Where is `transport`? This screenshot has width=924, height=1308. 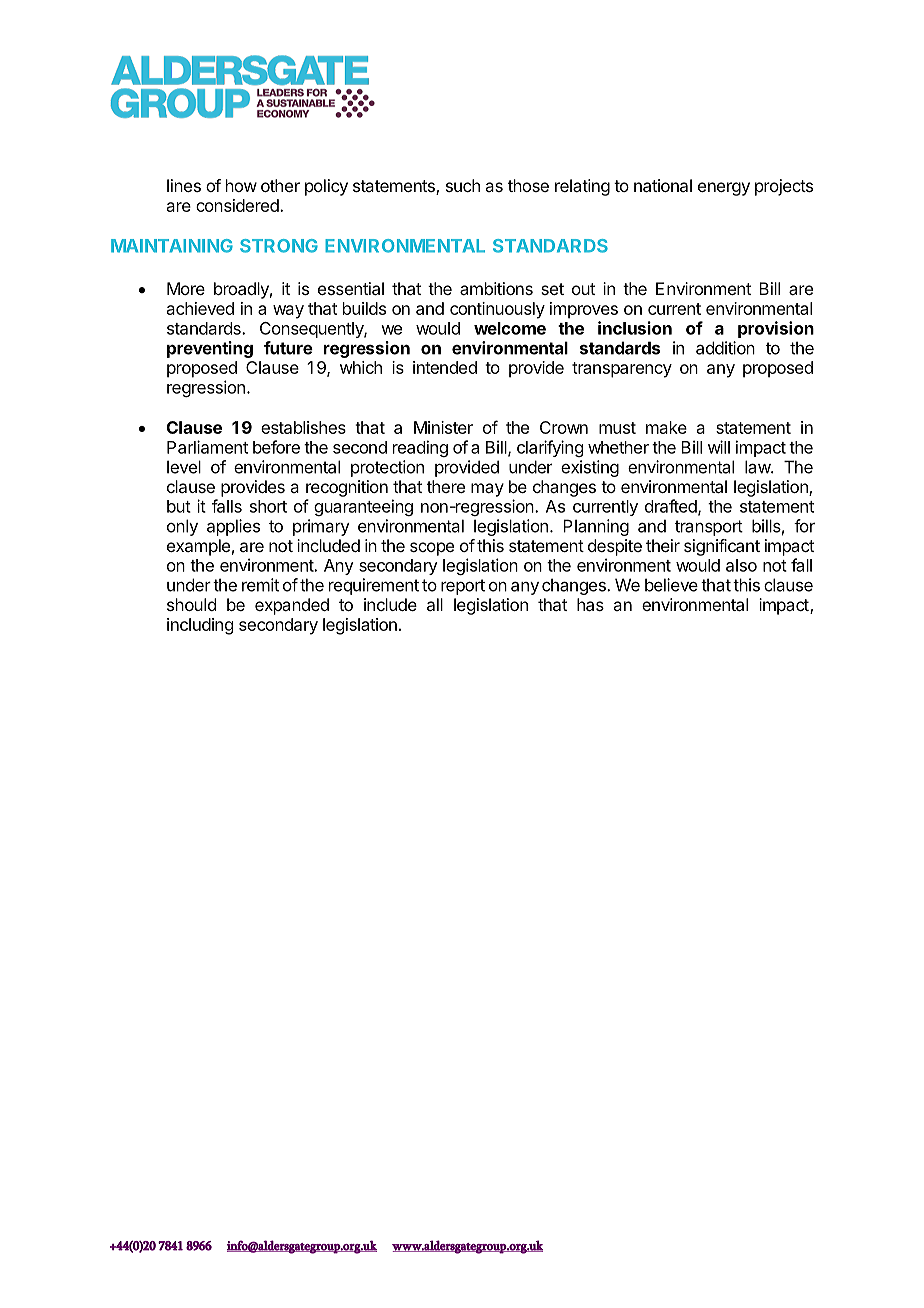 transport is located at coordinates (709, 528).
